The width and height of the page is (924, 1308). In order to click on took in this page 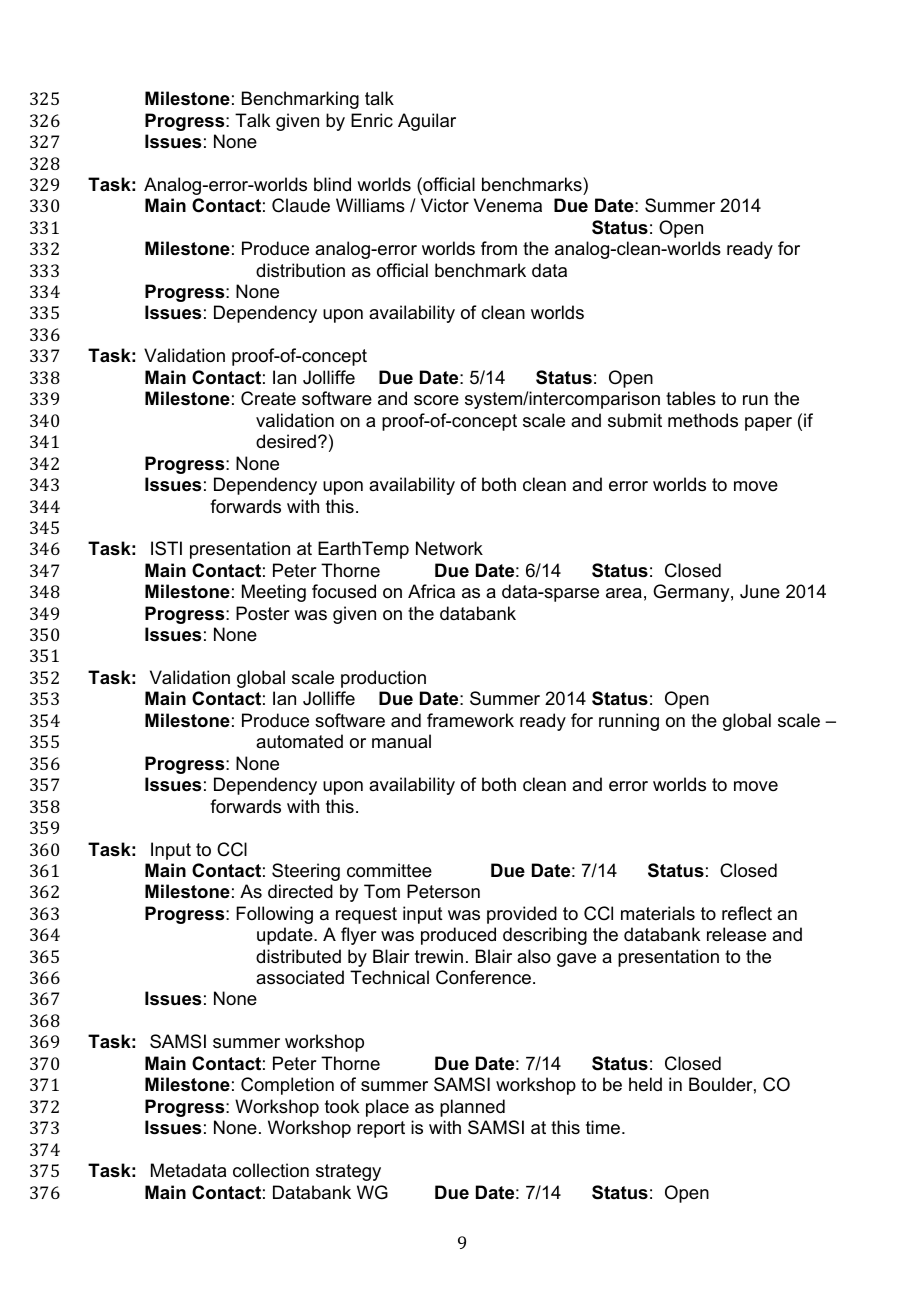, I will do `click(342, 1106)`.
